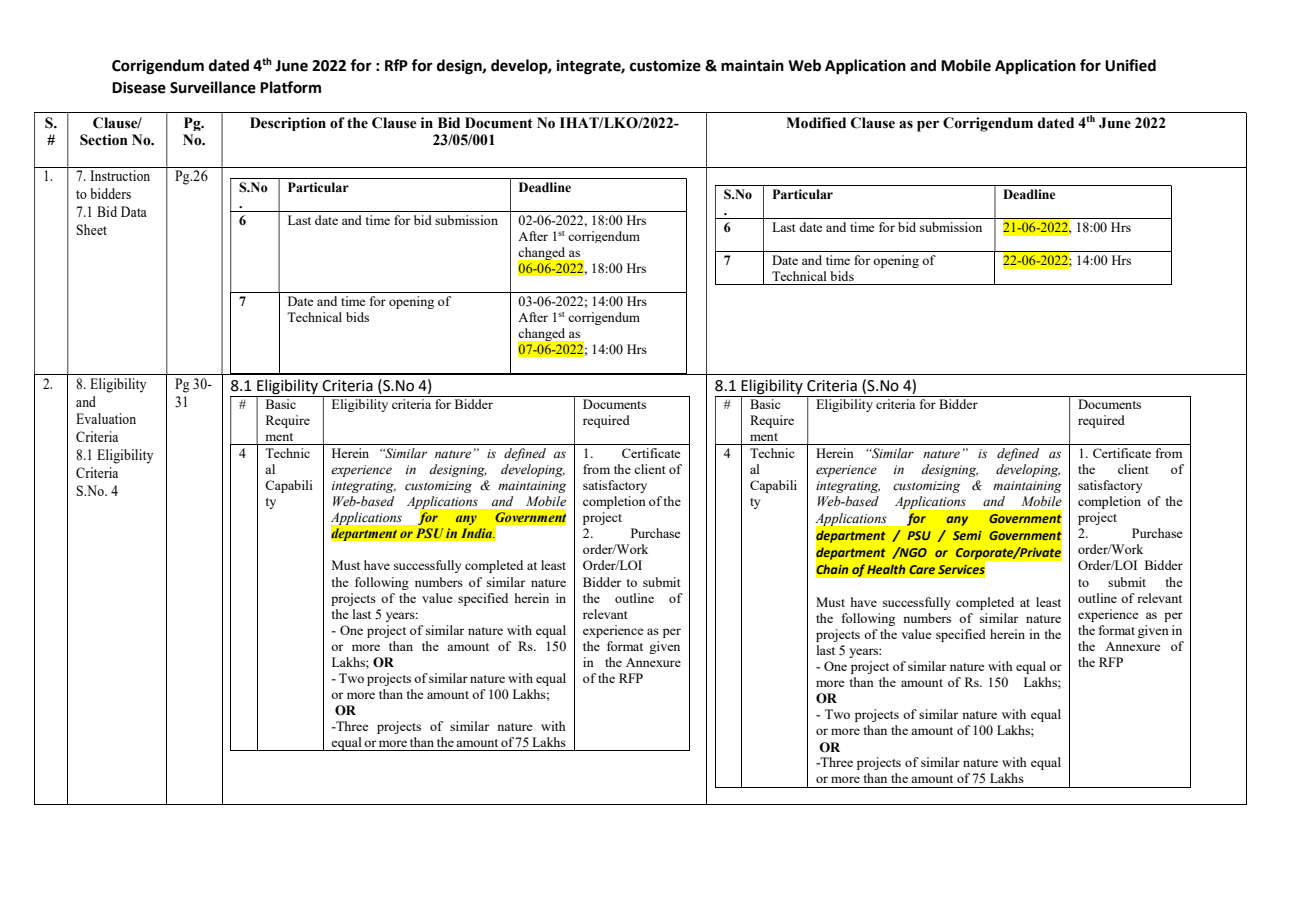  I want to click on Sheet, so click(91, 229).
